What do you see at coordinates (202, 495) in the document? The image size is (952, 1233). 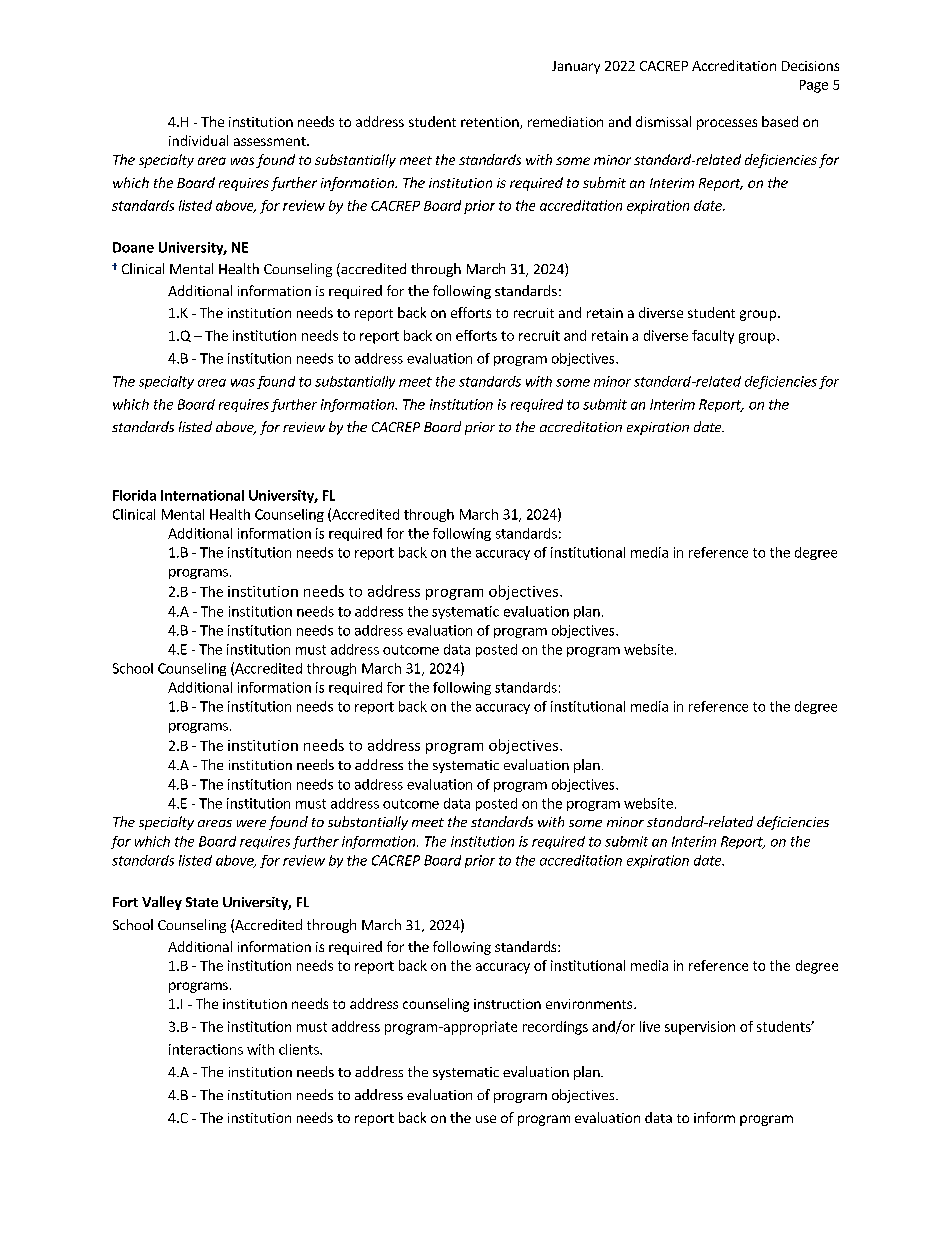 I see `International` at bounding box center [202, 495].
